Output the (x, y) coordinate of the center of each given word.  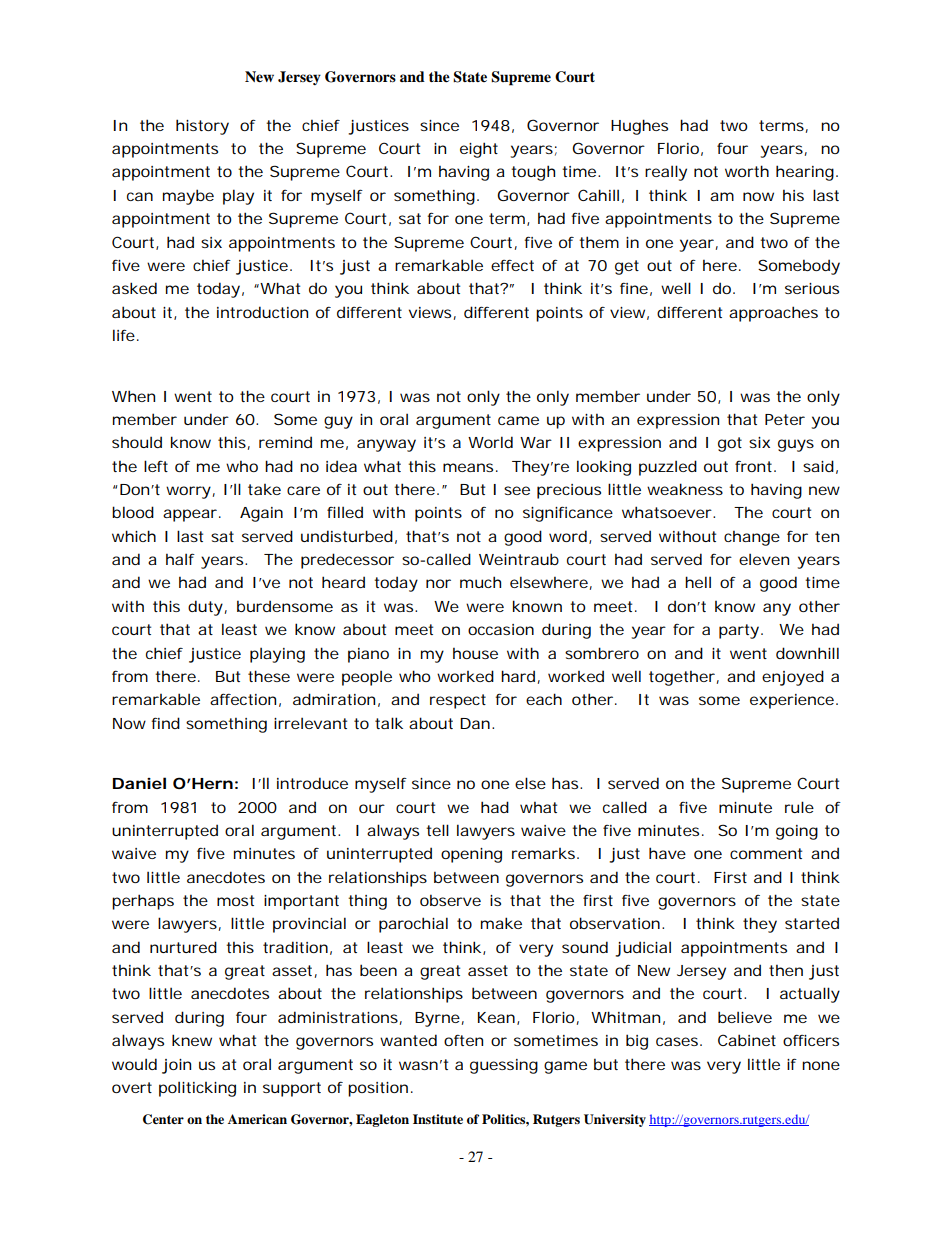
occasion (501, 629)
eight (479, 150)
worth (747, 171)
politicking (197, 1089)
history (202, 127)
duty (205, 608)
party (739, 631)
